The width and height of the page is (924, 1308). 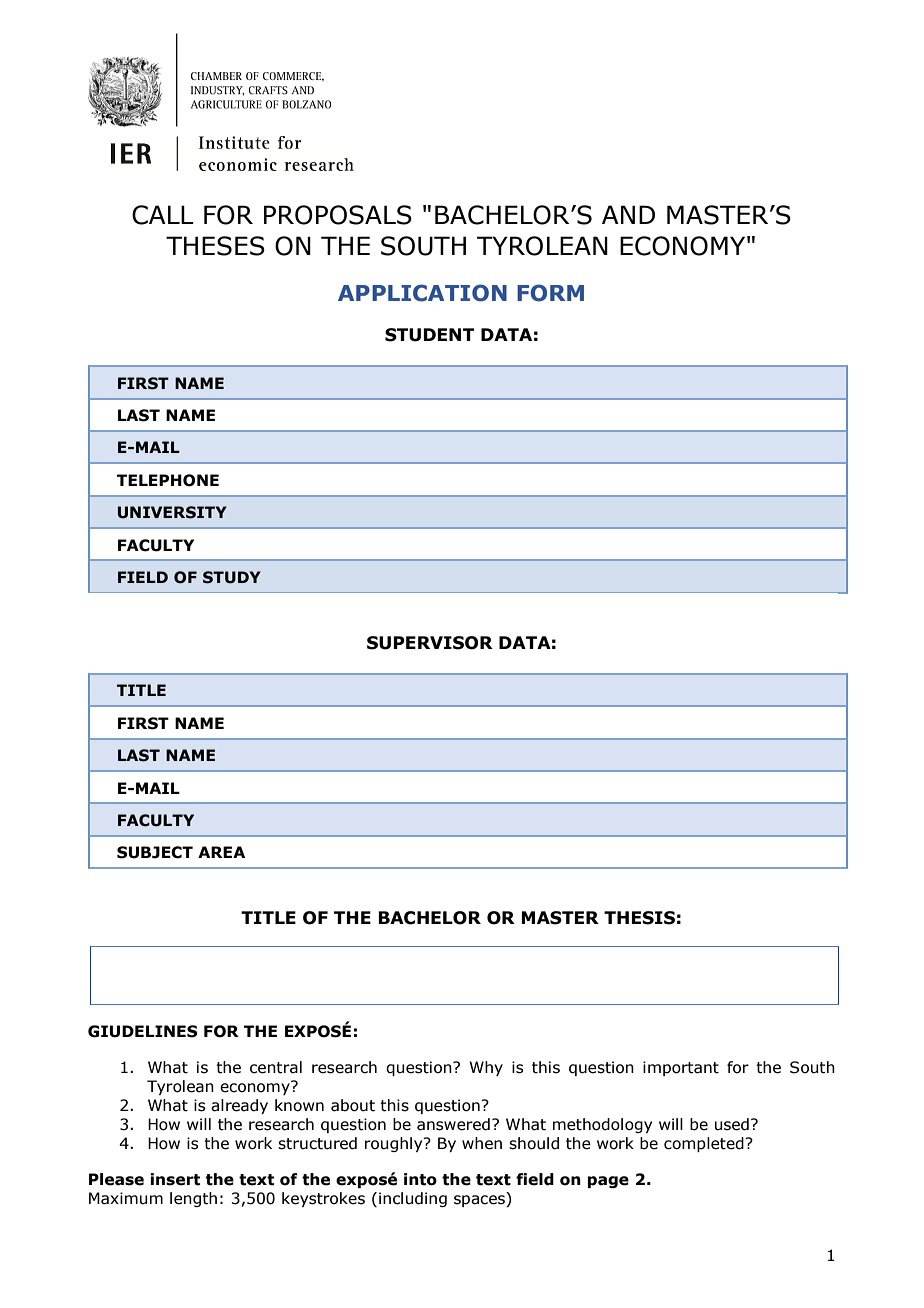 I want to click on APPLICATION, so click(x=422, y=293).
